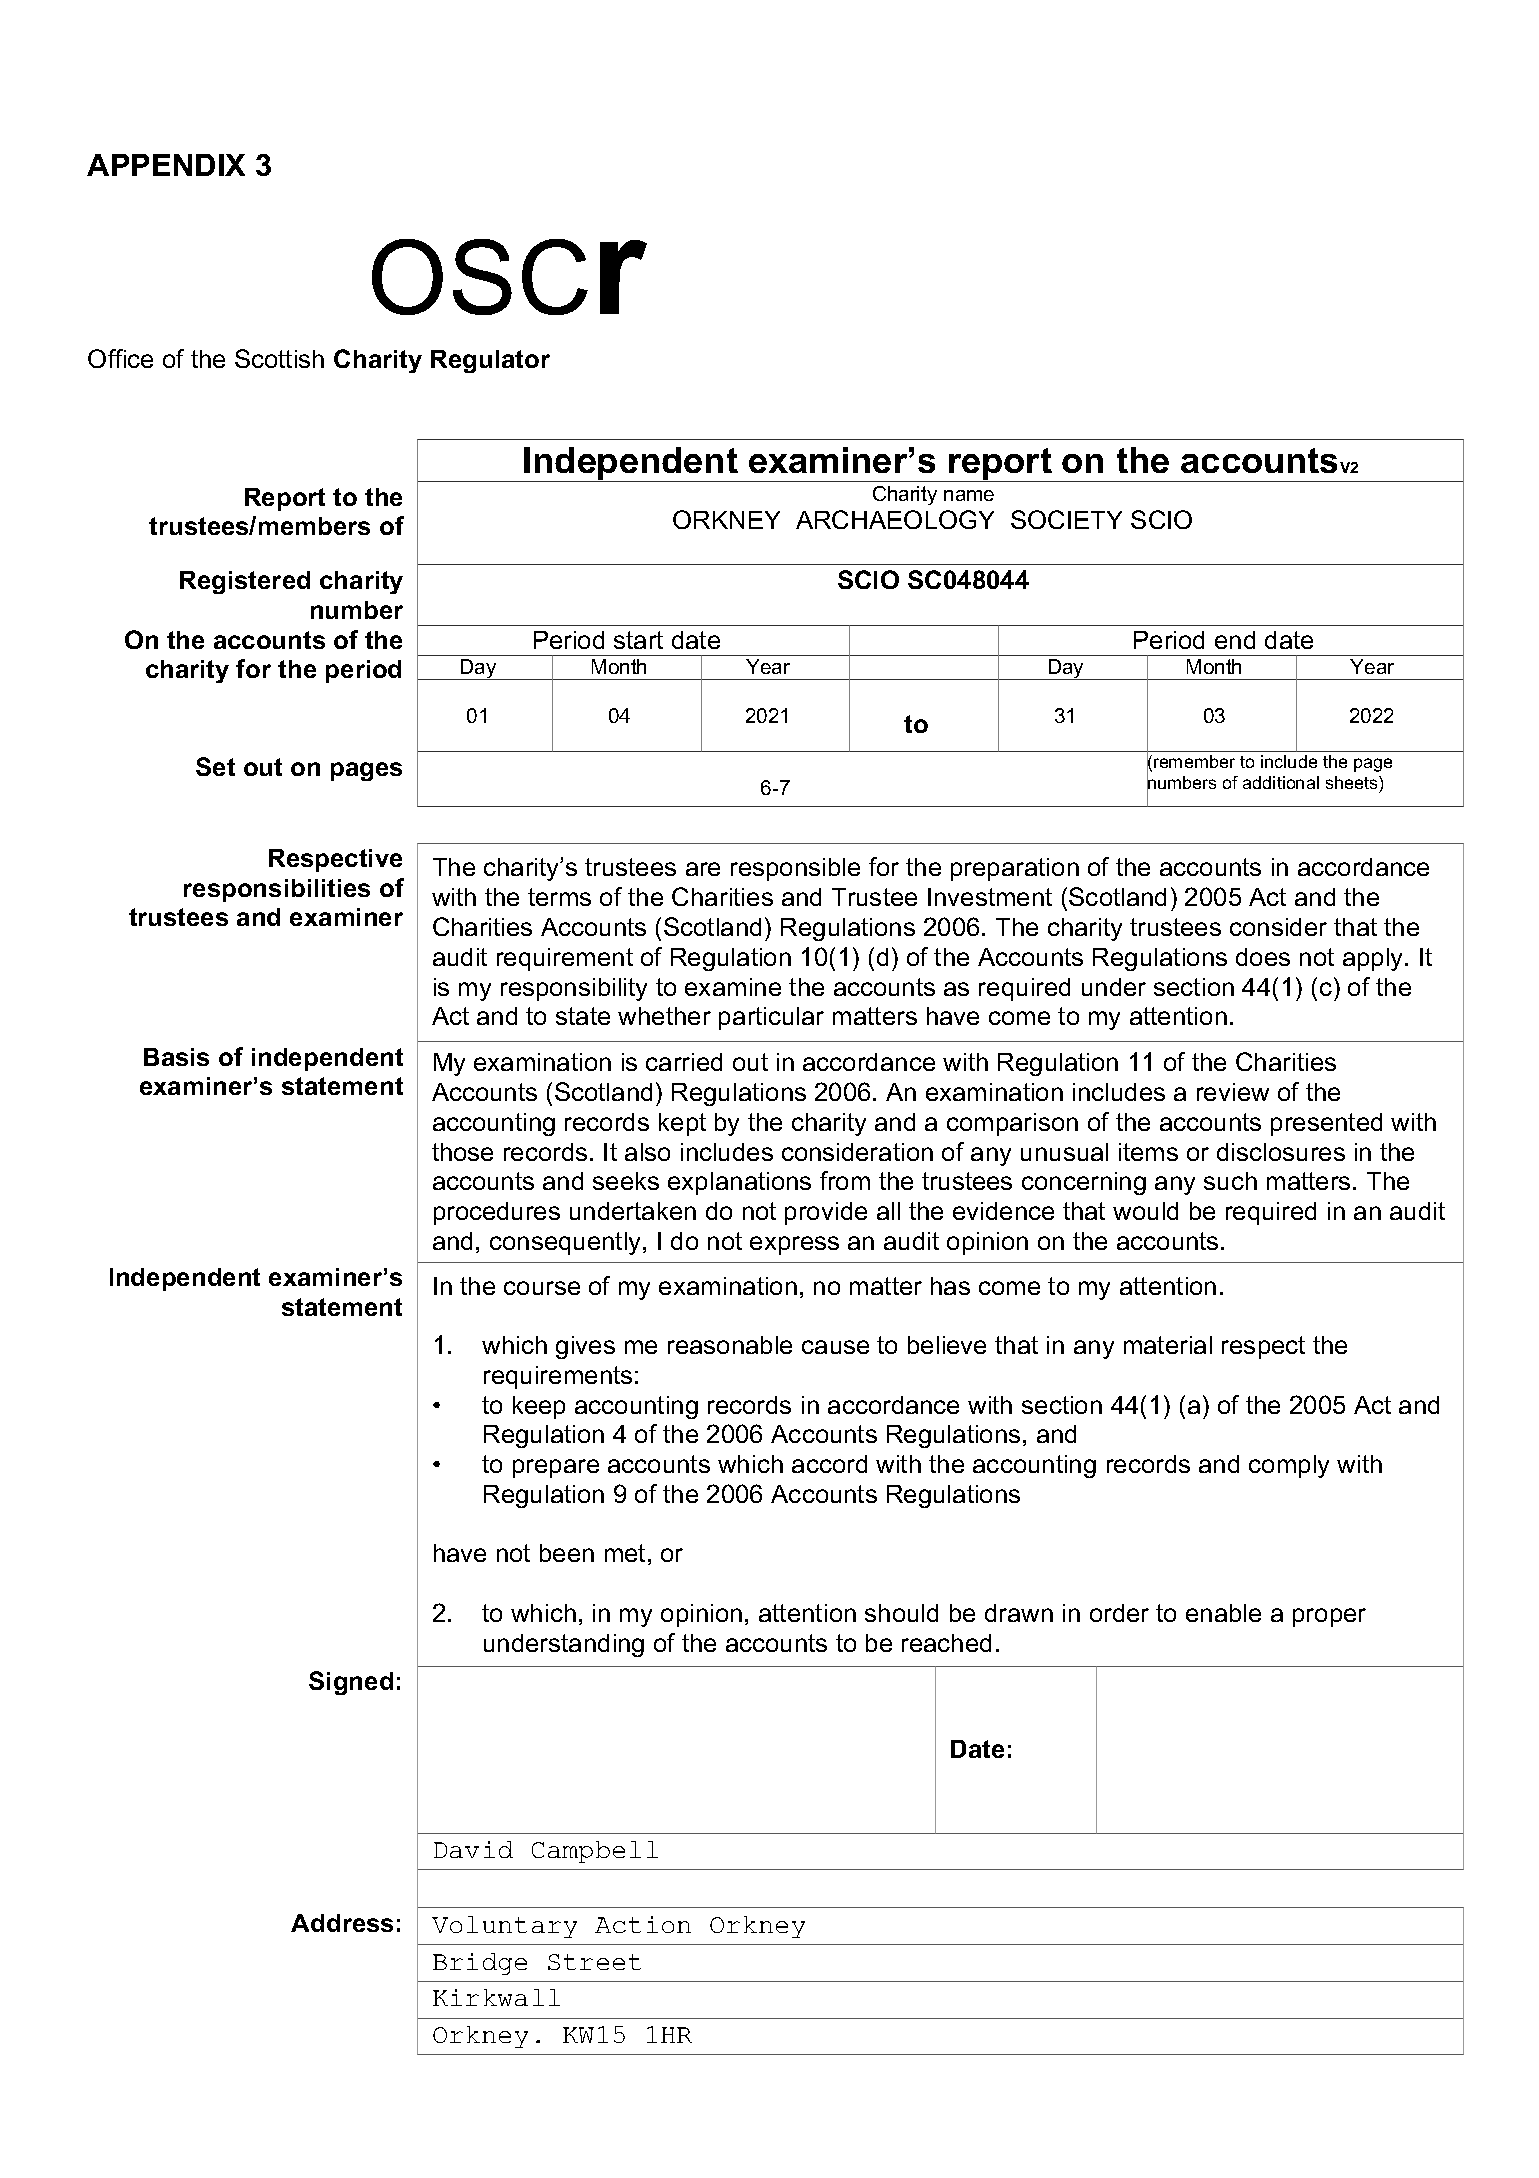 Image resolution: width=1539 pixels, height=2178 pixels. I want to click on Action, so click(643, 1924).
